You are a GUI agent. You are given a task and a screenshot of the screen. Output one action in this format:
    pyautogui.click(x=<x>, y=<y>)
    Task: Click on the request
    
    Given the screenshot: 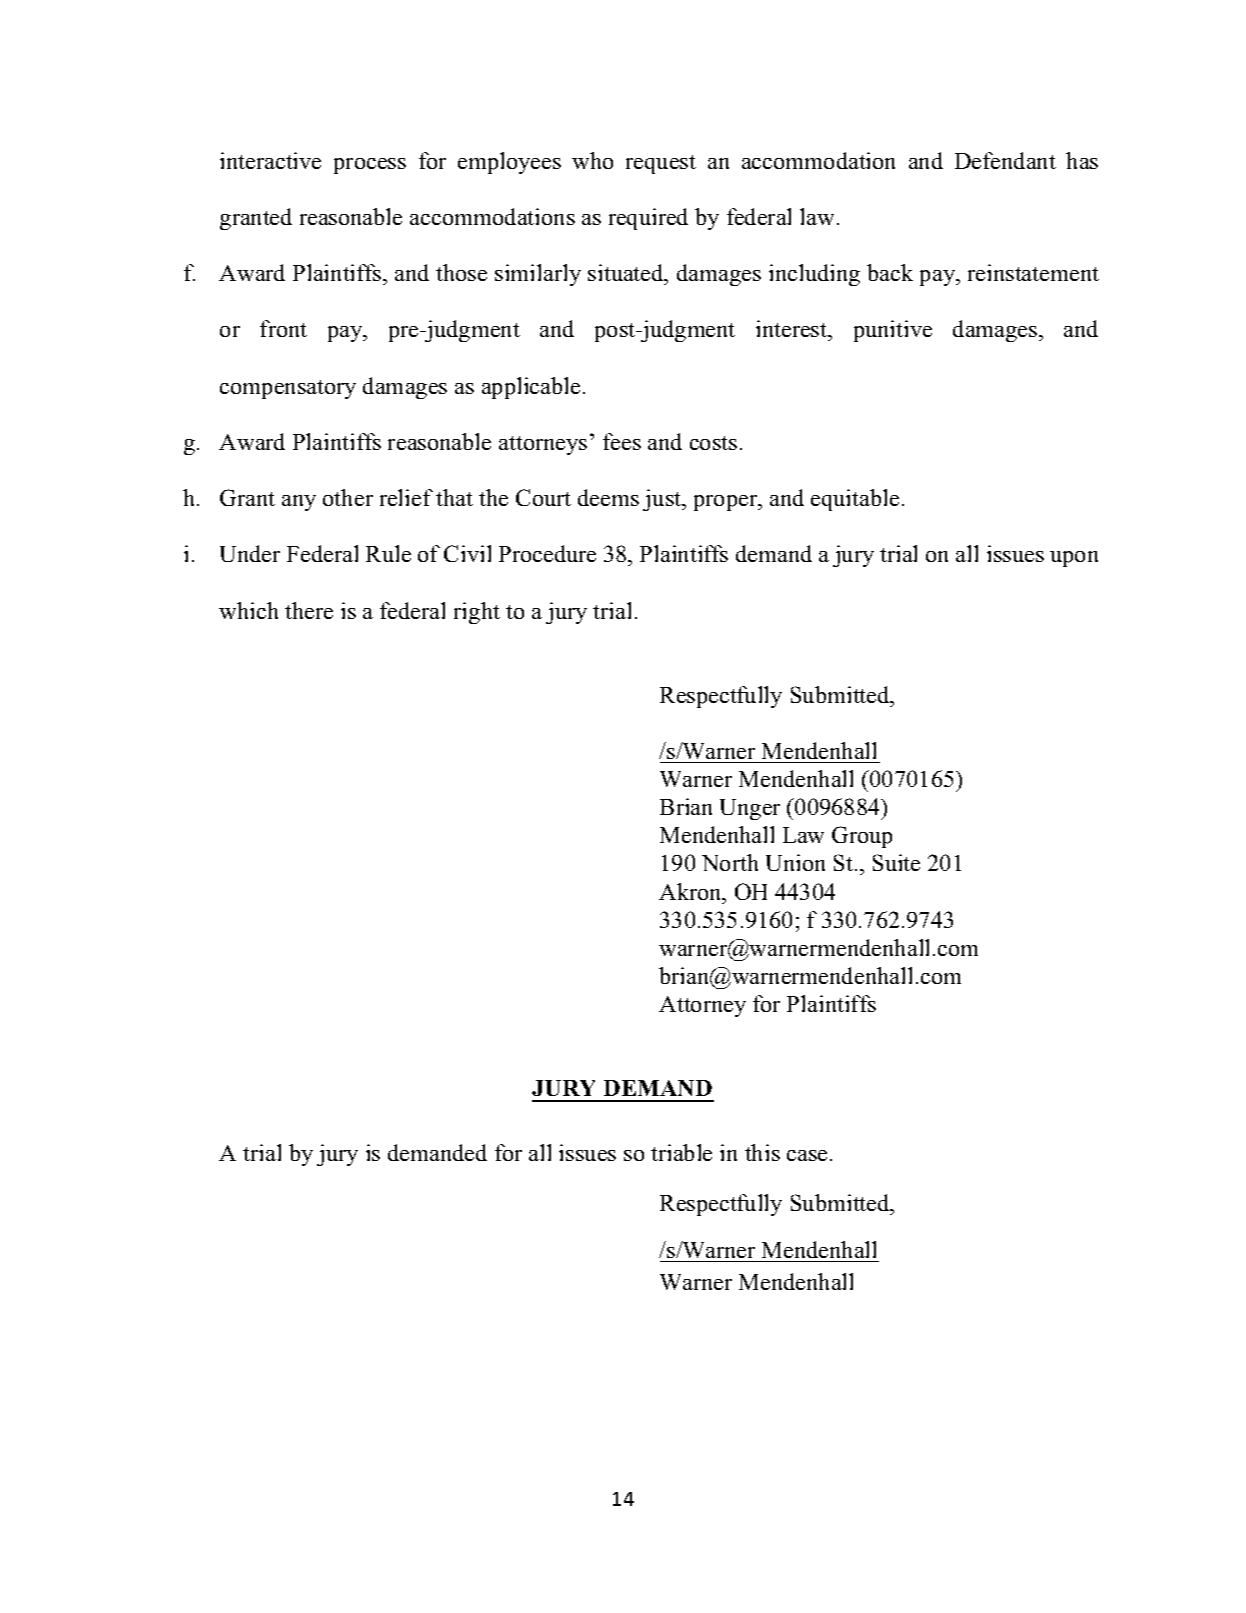 What is the action you would take?
    pyautogui.click(x=661, y=164)
